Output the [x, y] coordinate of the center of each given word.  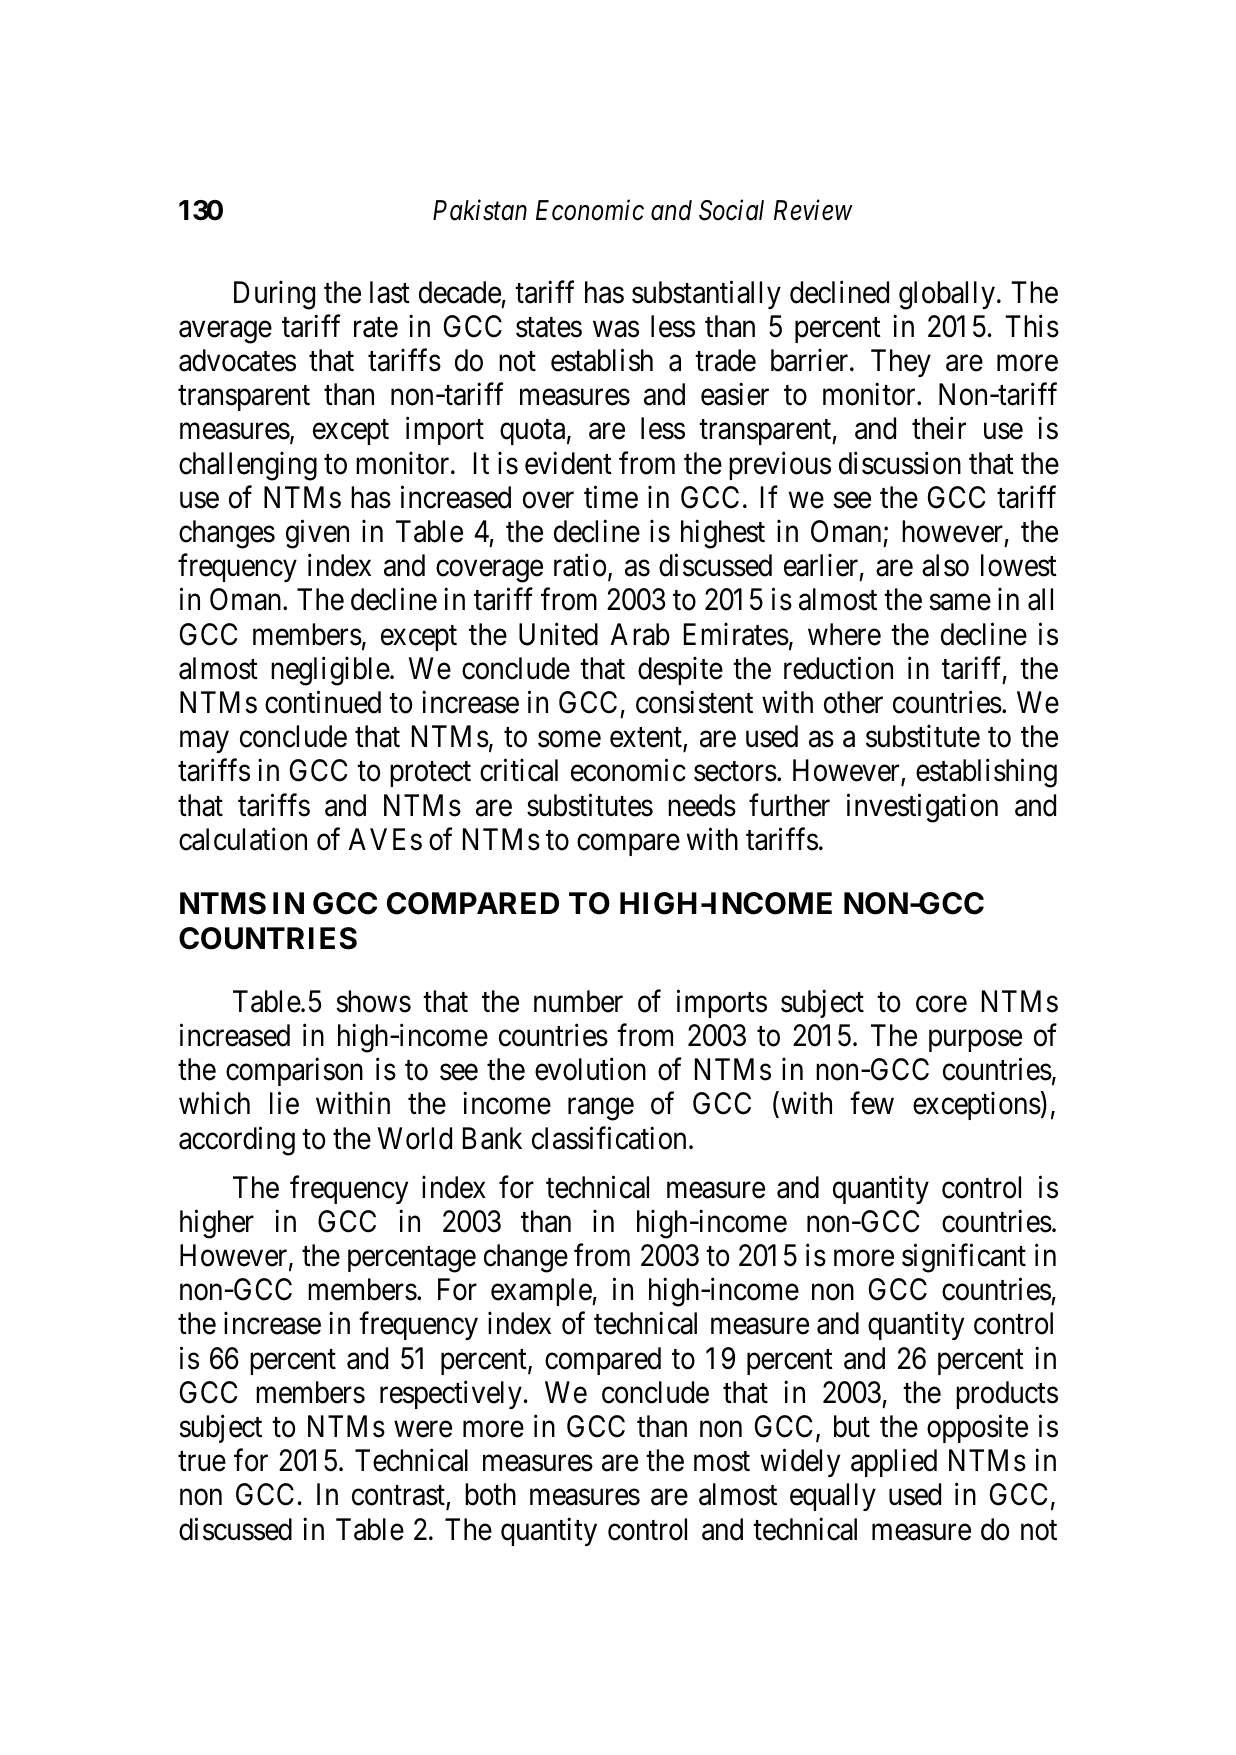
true [202, 1462]
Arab [640, 634]
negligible [330, 671]
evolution [590, 1069]
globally [947, 295]
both [490, 1494]
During [274, 295]
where [844, 634]
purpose [975, 1041]
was [616, 329]
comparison [294, 1072]
